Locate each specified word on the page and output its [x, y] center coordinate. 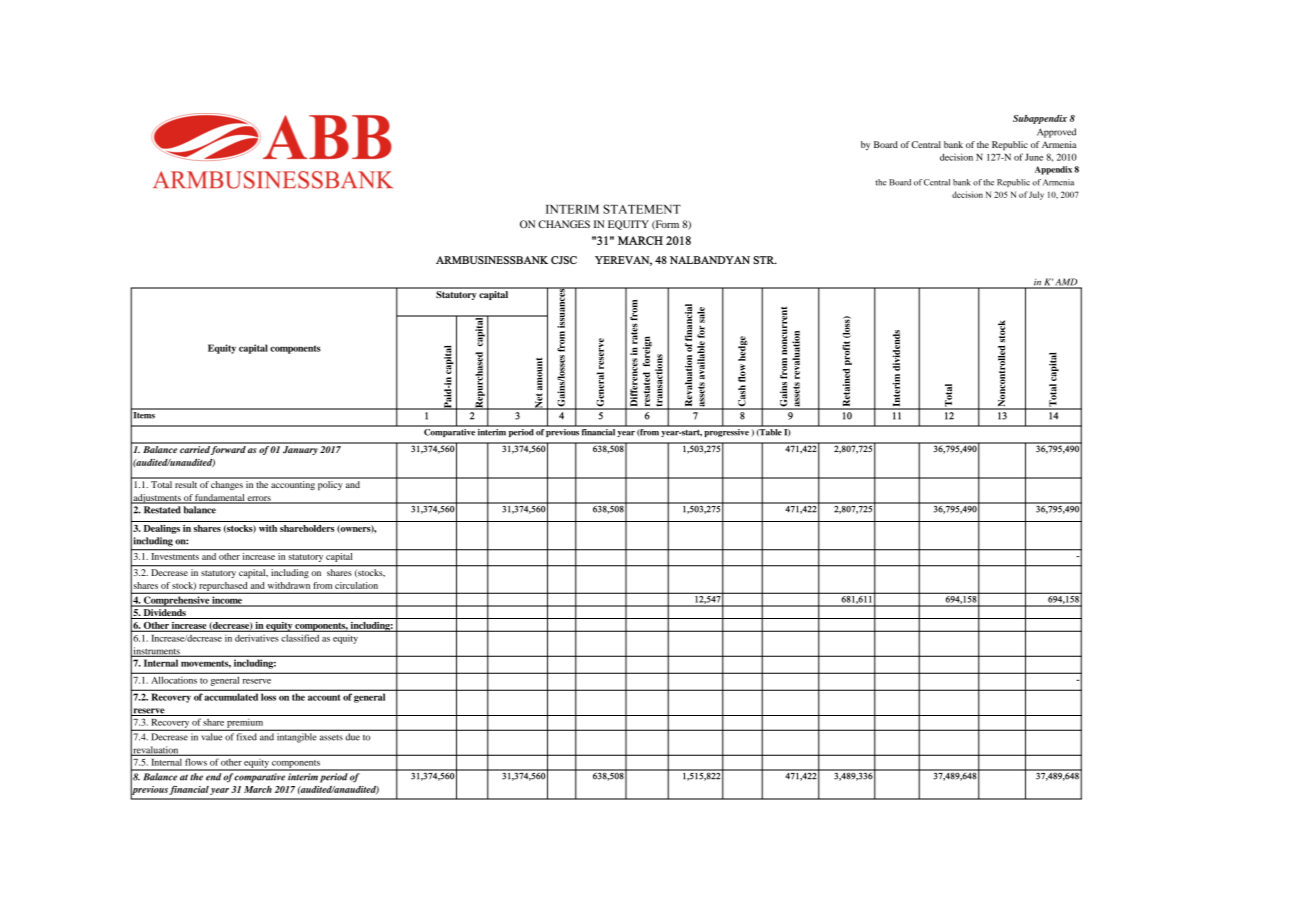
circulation [356, 585]
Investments [175, 556]
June [1034, 157]
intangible [296, 738]
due [353, 737]
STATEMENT [642, 209]
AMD [1067, 283]
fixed [247, 737]
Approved [1056, 133]
